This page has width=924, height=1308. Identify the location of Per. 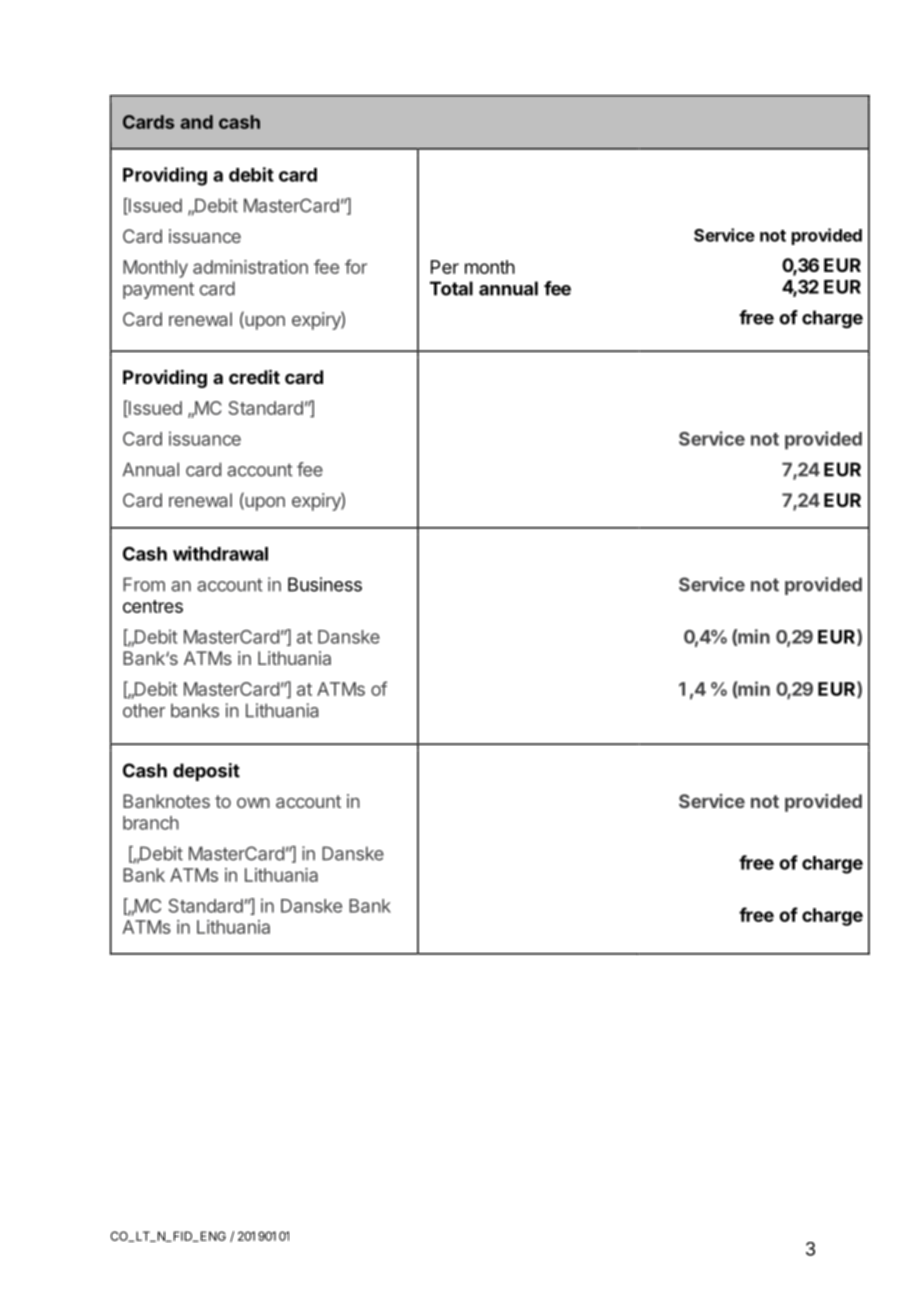
(445, 267).
